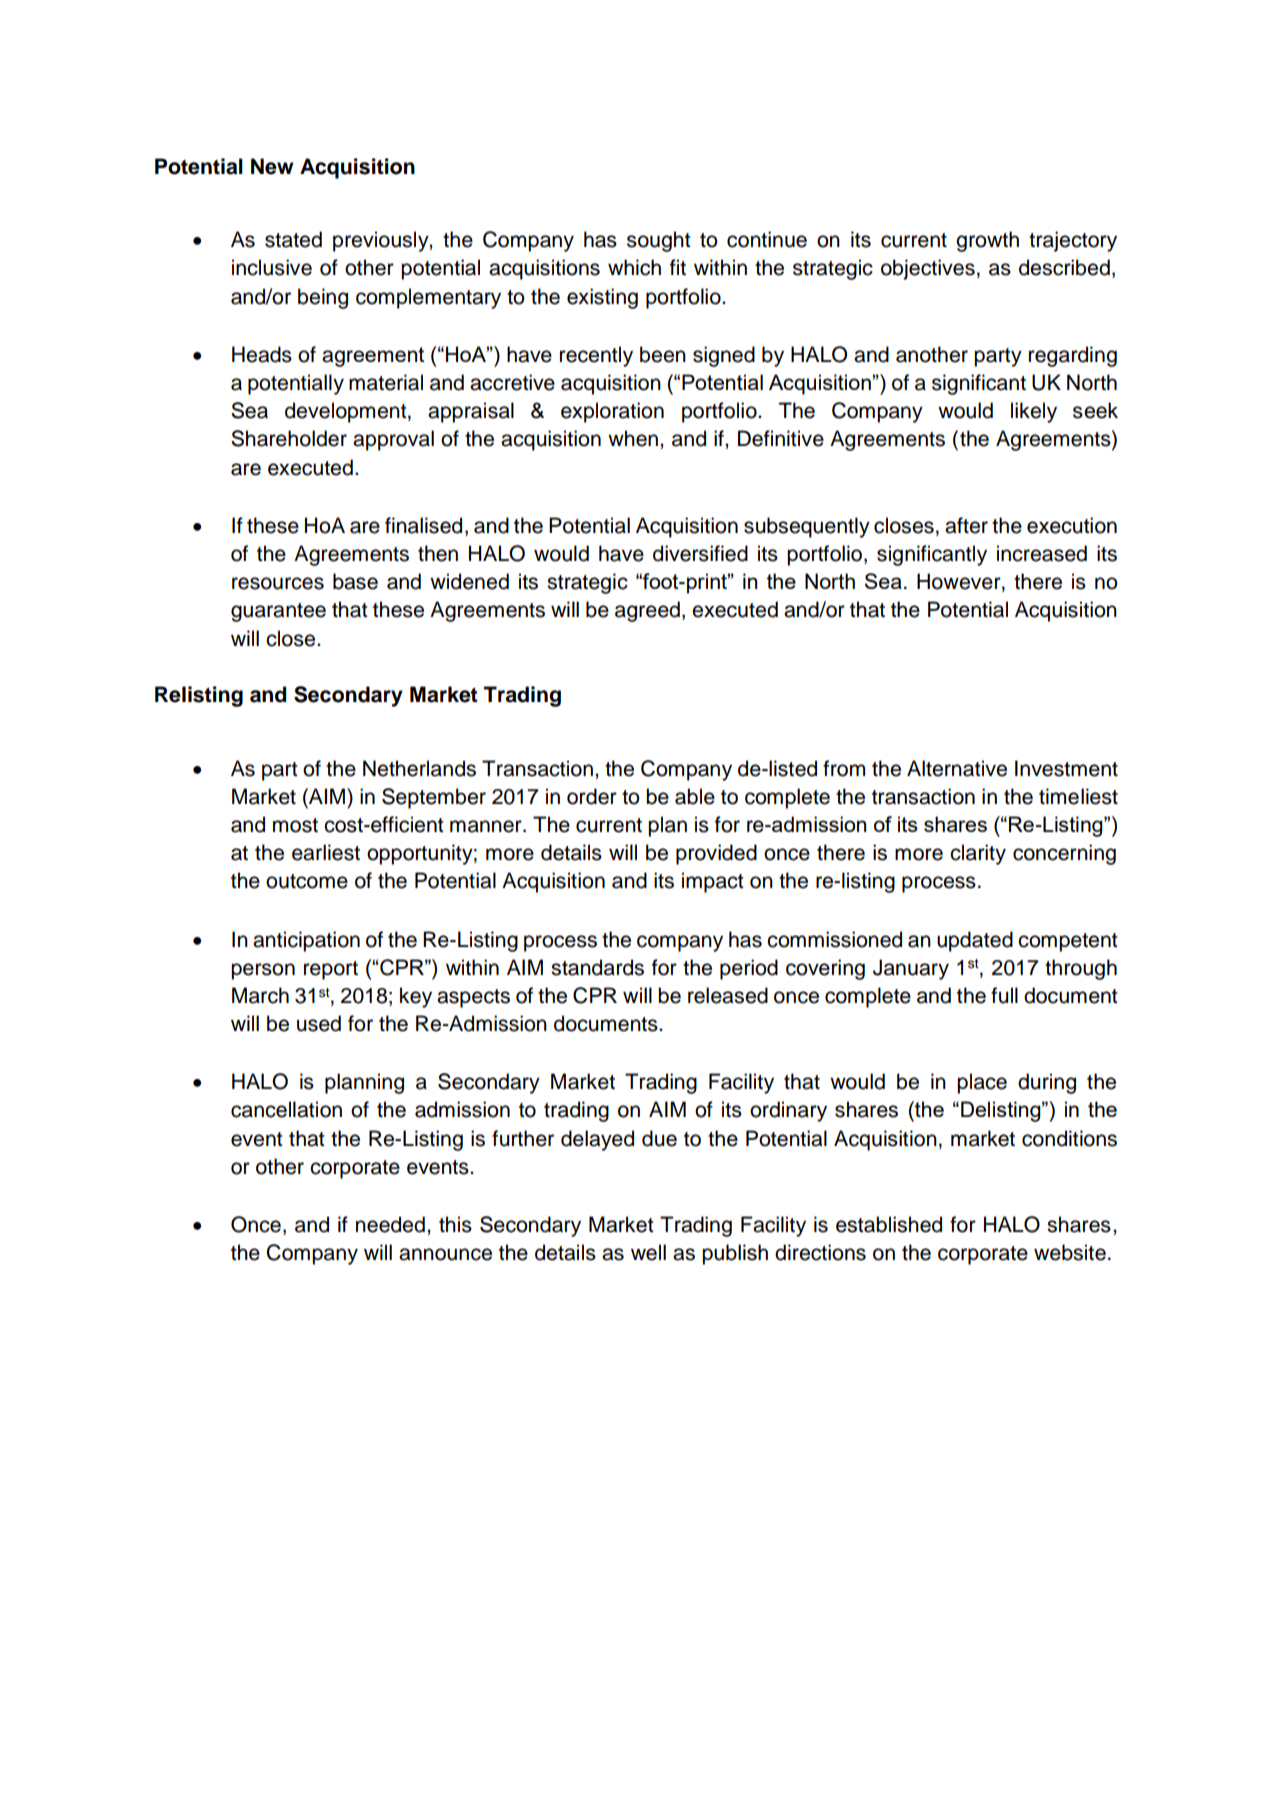 This image has height=1799, width=1272. What do you see at coordinates (419, 768) in the image?
I see `Netherlands` at bounding box center [419, 768].
